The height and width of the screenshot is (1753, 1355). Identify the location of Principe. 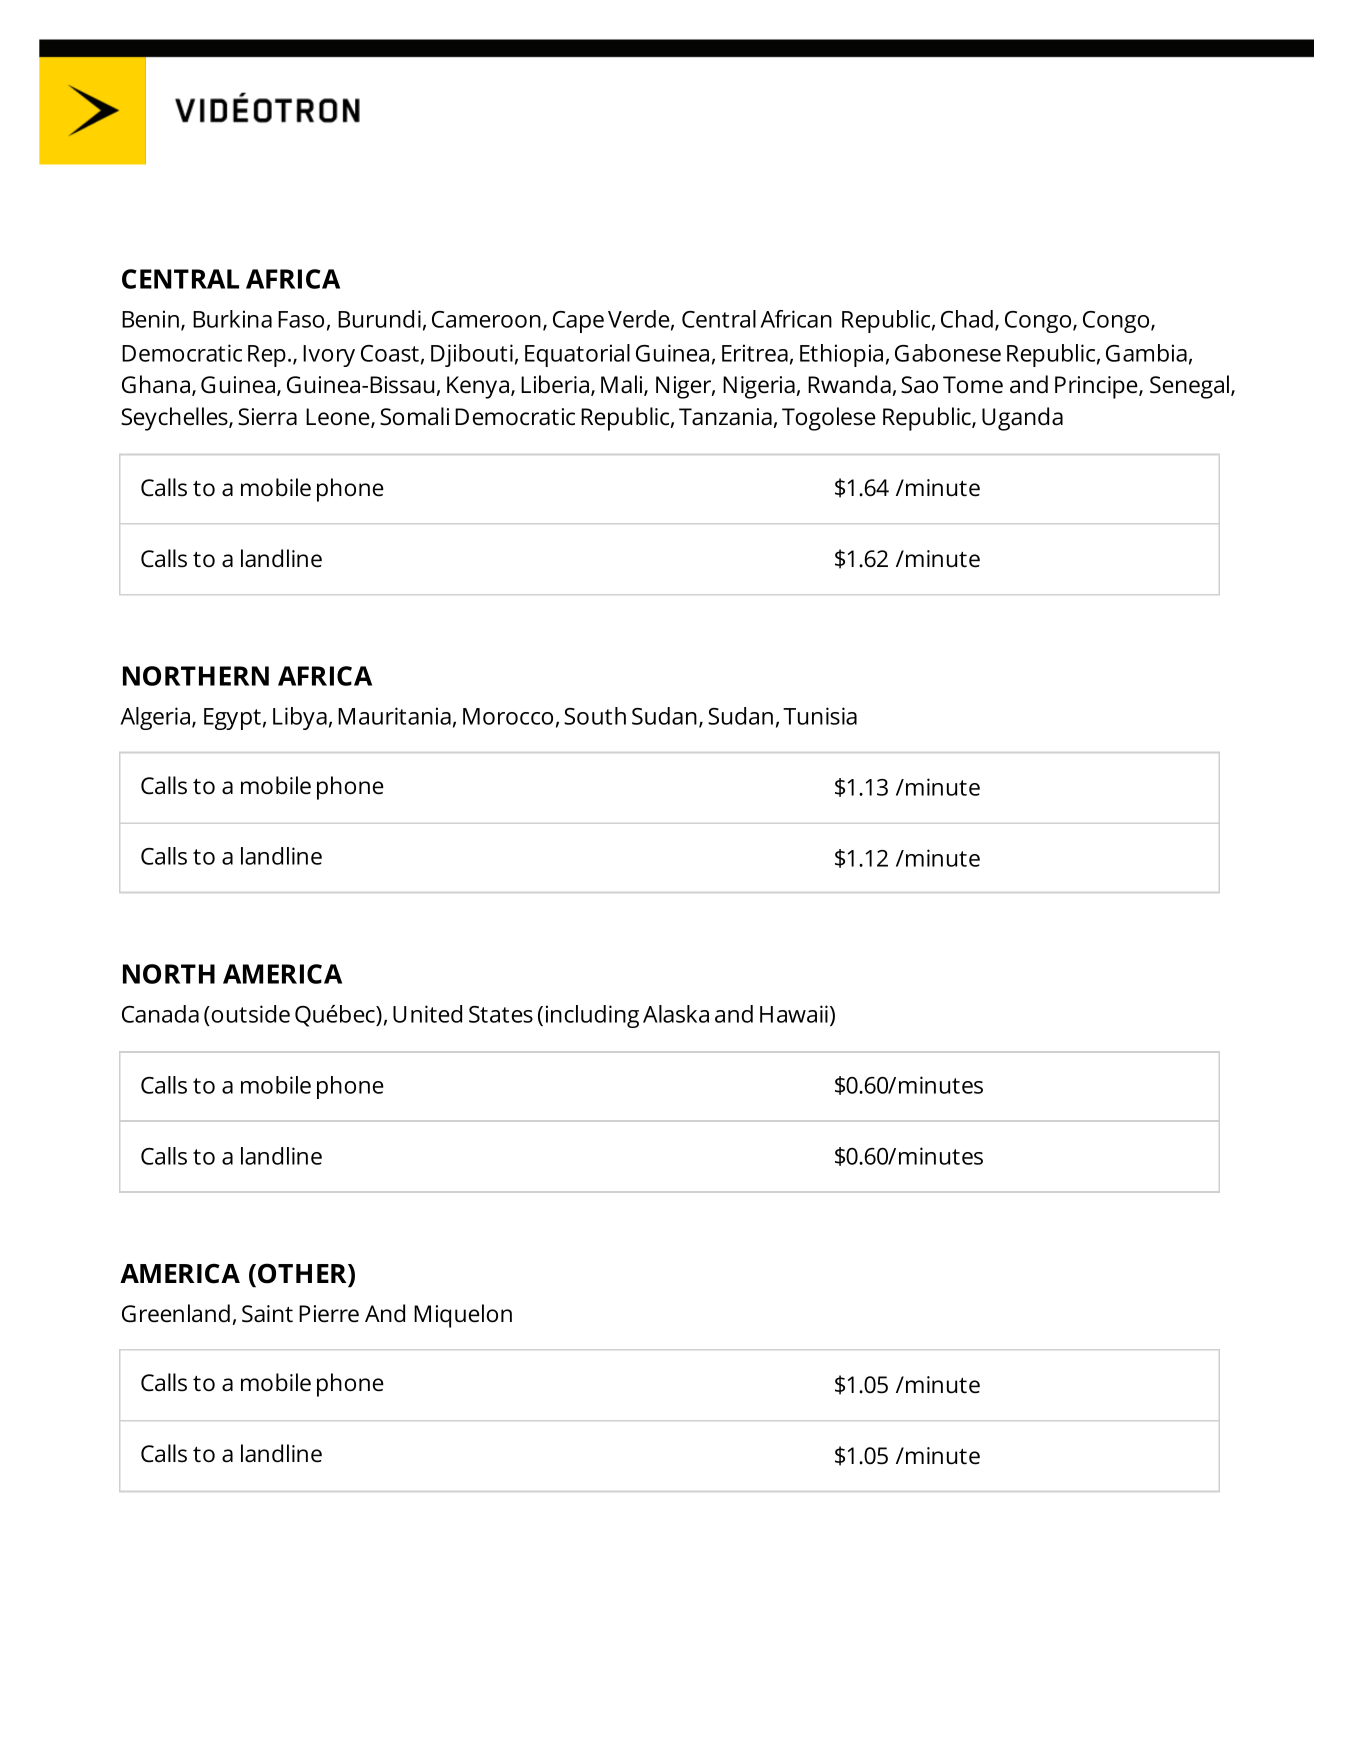
(1097, 387).
